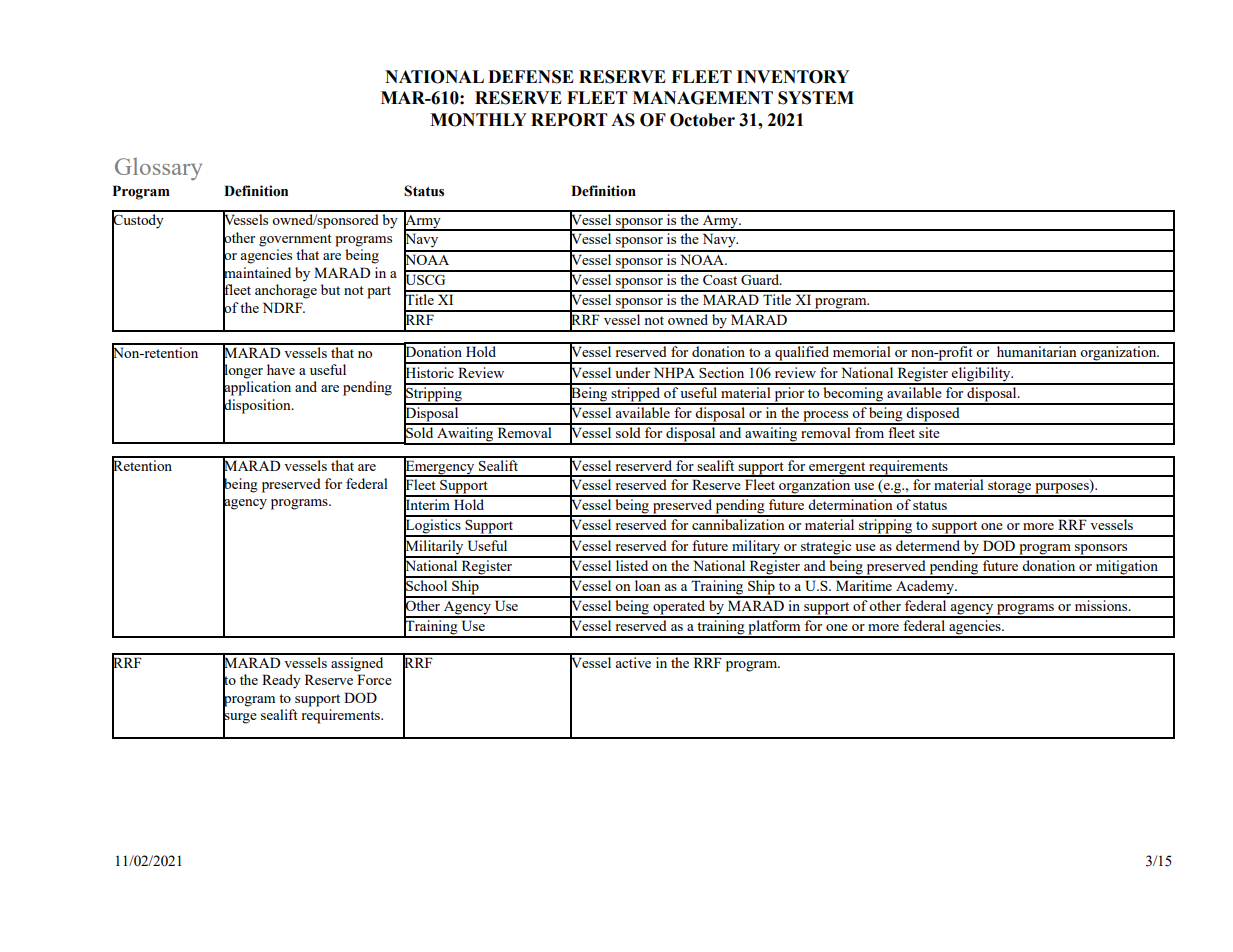 The height and width of the document is (952, 1233). Describe the element at coordinates (374, 679) in the document. I see `Force` at that location.
